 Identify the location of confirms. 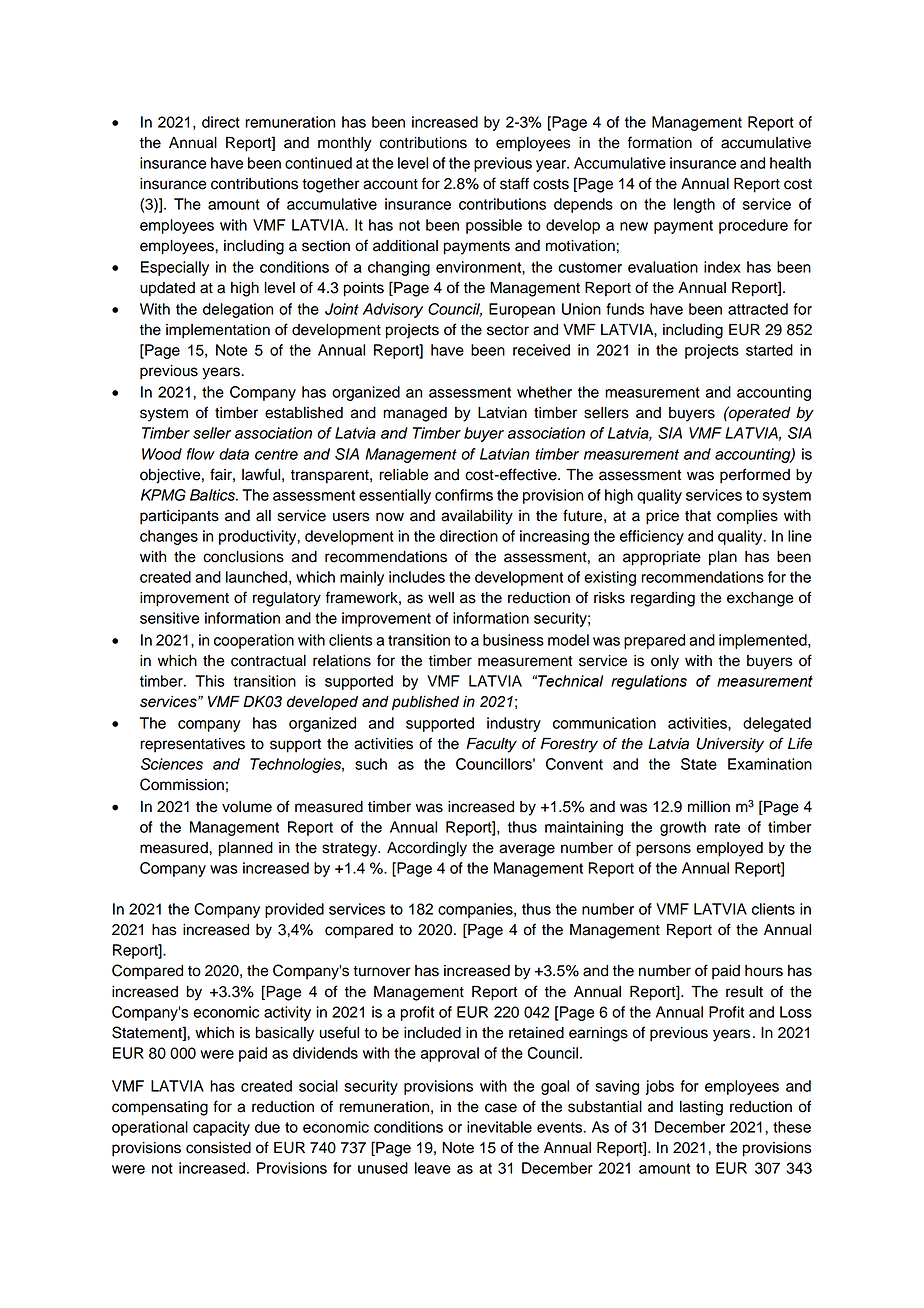
(464, 495).
